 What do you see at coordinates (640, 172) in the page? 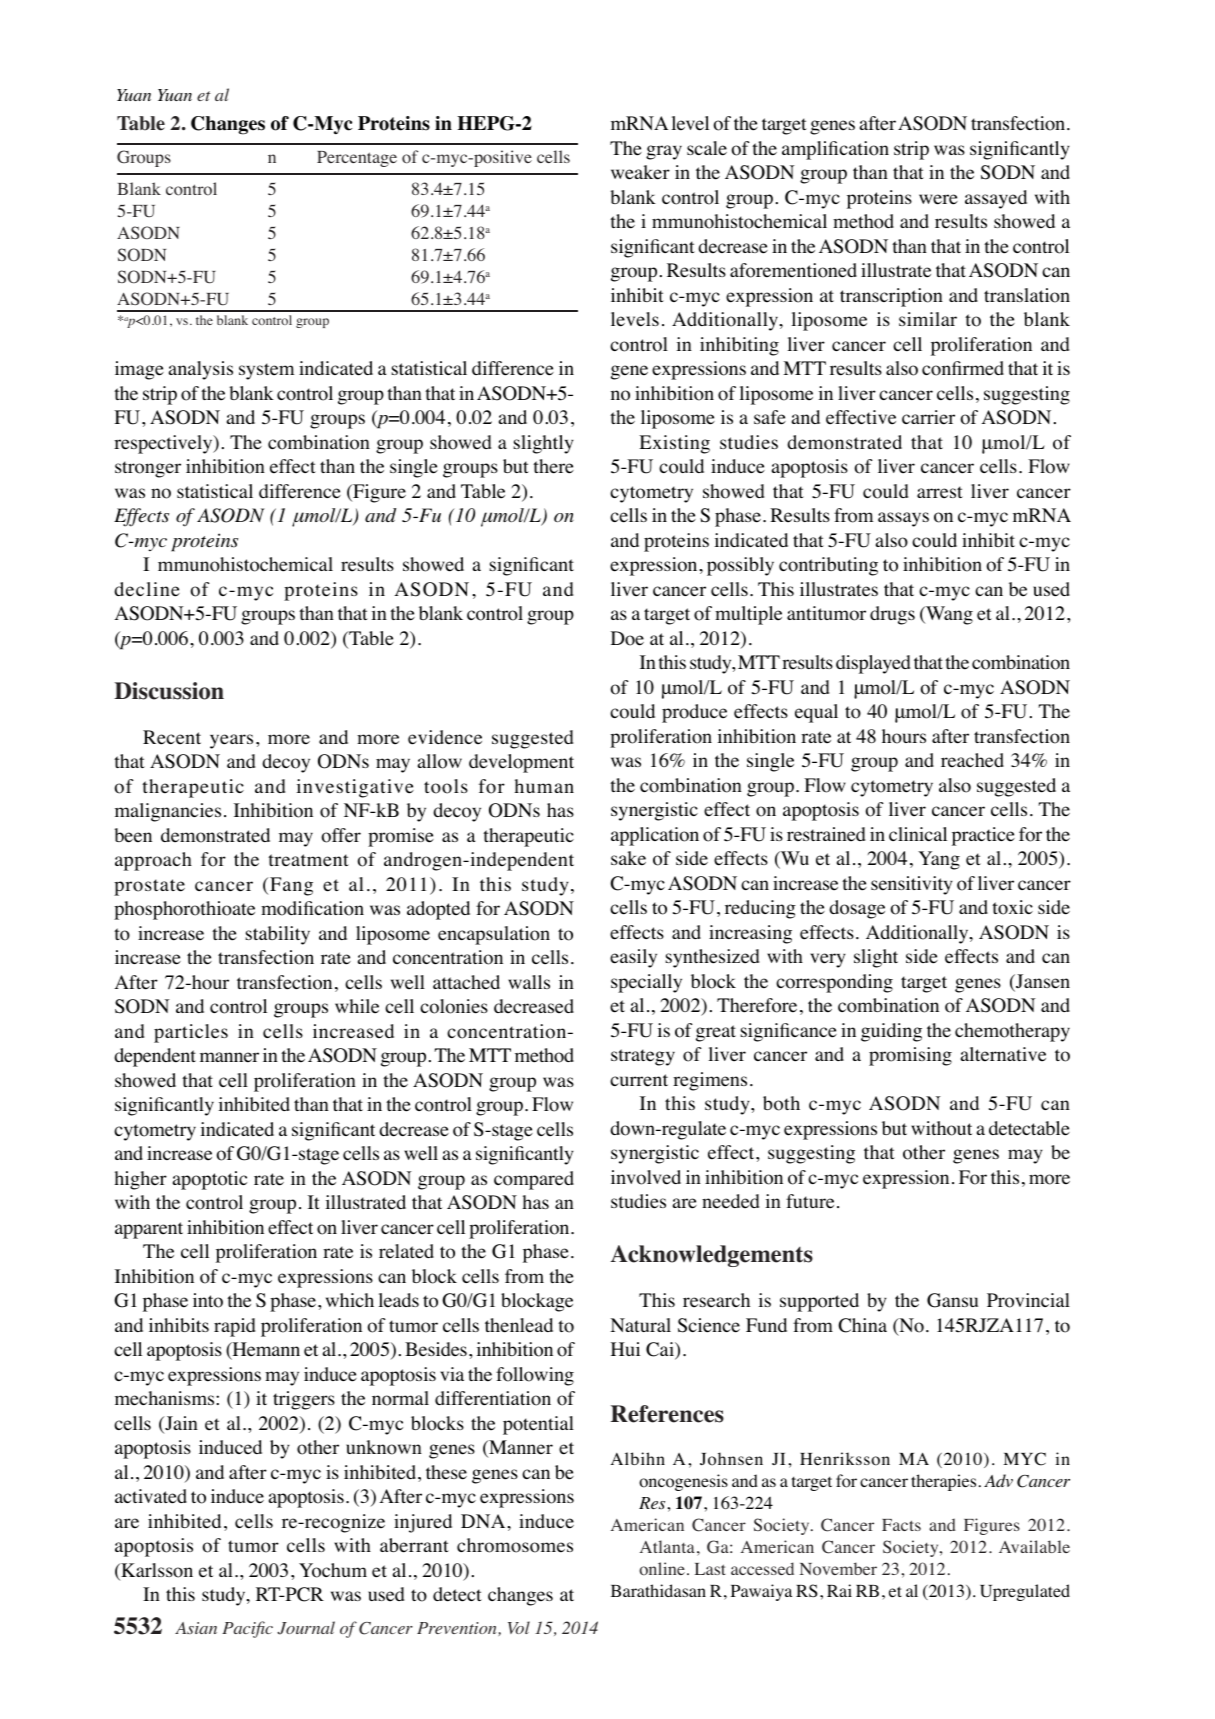
I see `weaker` at bounding box center [640, 172].
